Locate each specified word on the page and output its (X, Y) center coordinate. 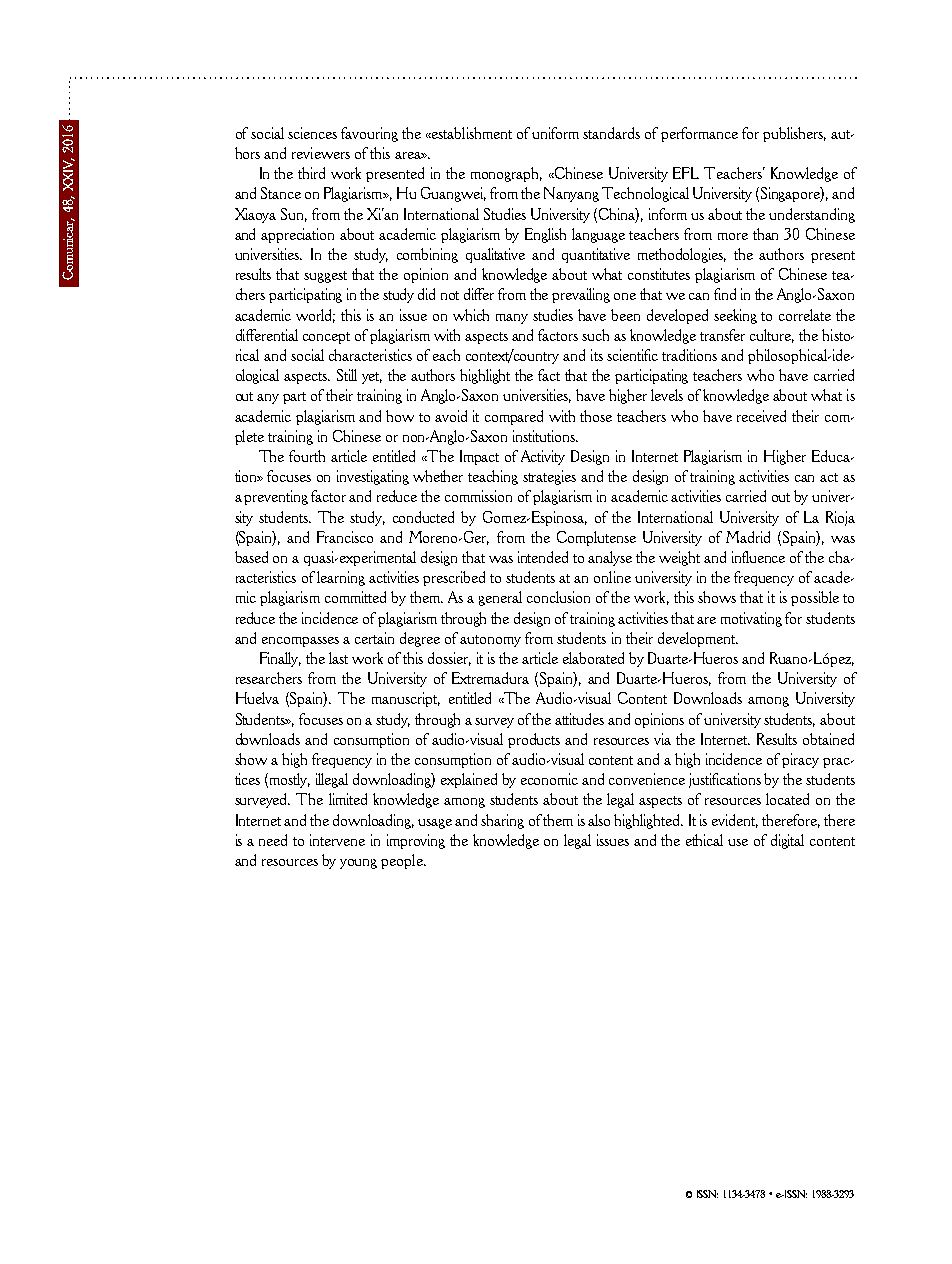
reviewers (321, 153)
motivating (751, 619)
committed (355, 597)
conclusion (558, 597)
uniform (555, 133)
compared (514, 417)
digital (787, 841)
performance (699, 134)
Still (347, 375)
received (761, 416)
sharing (502, 821)
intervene (337, 840)
